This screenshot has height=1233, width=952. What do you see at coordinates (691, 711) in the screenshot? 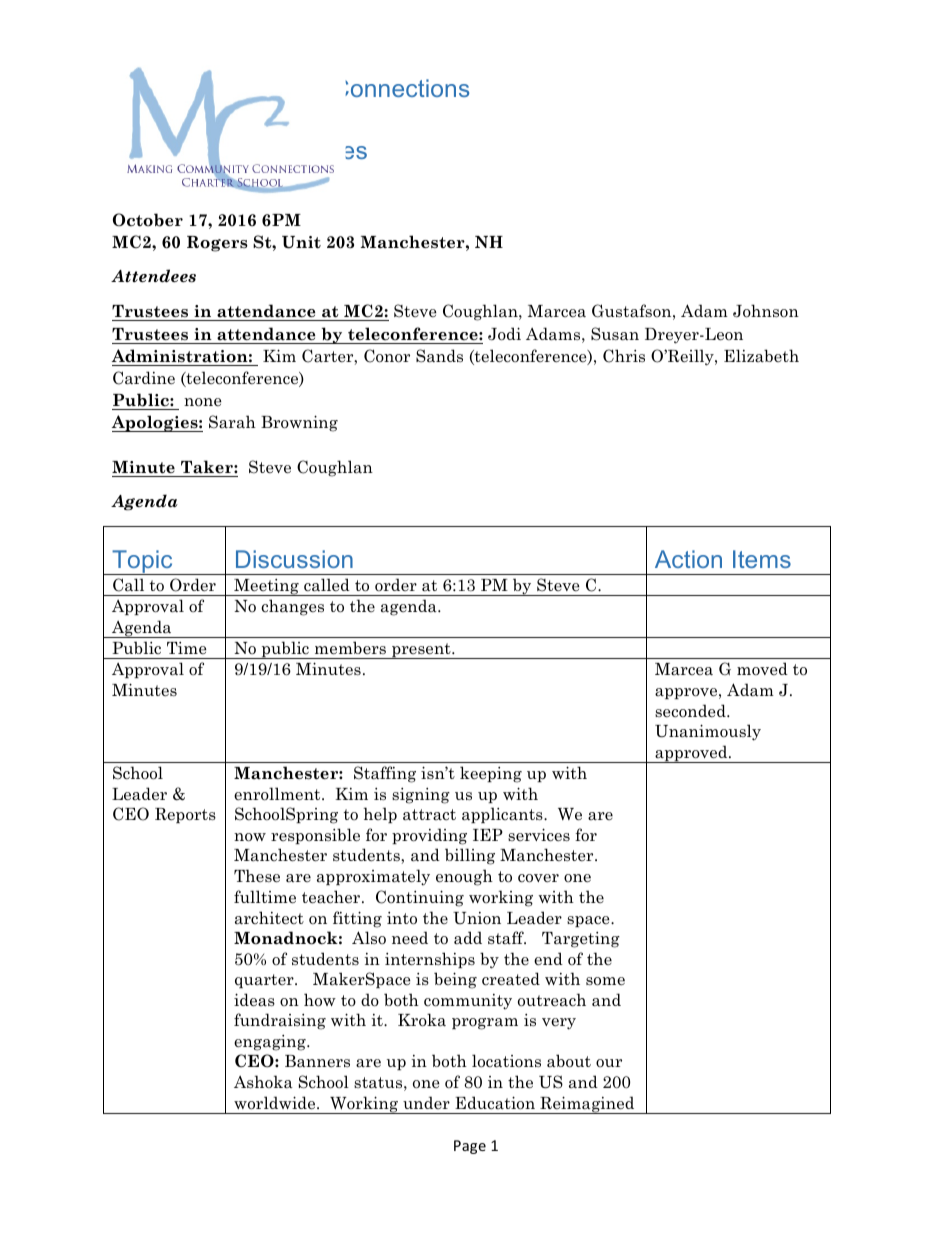
I see `seconded` at bounding box center [691, 711].
